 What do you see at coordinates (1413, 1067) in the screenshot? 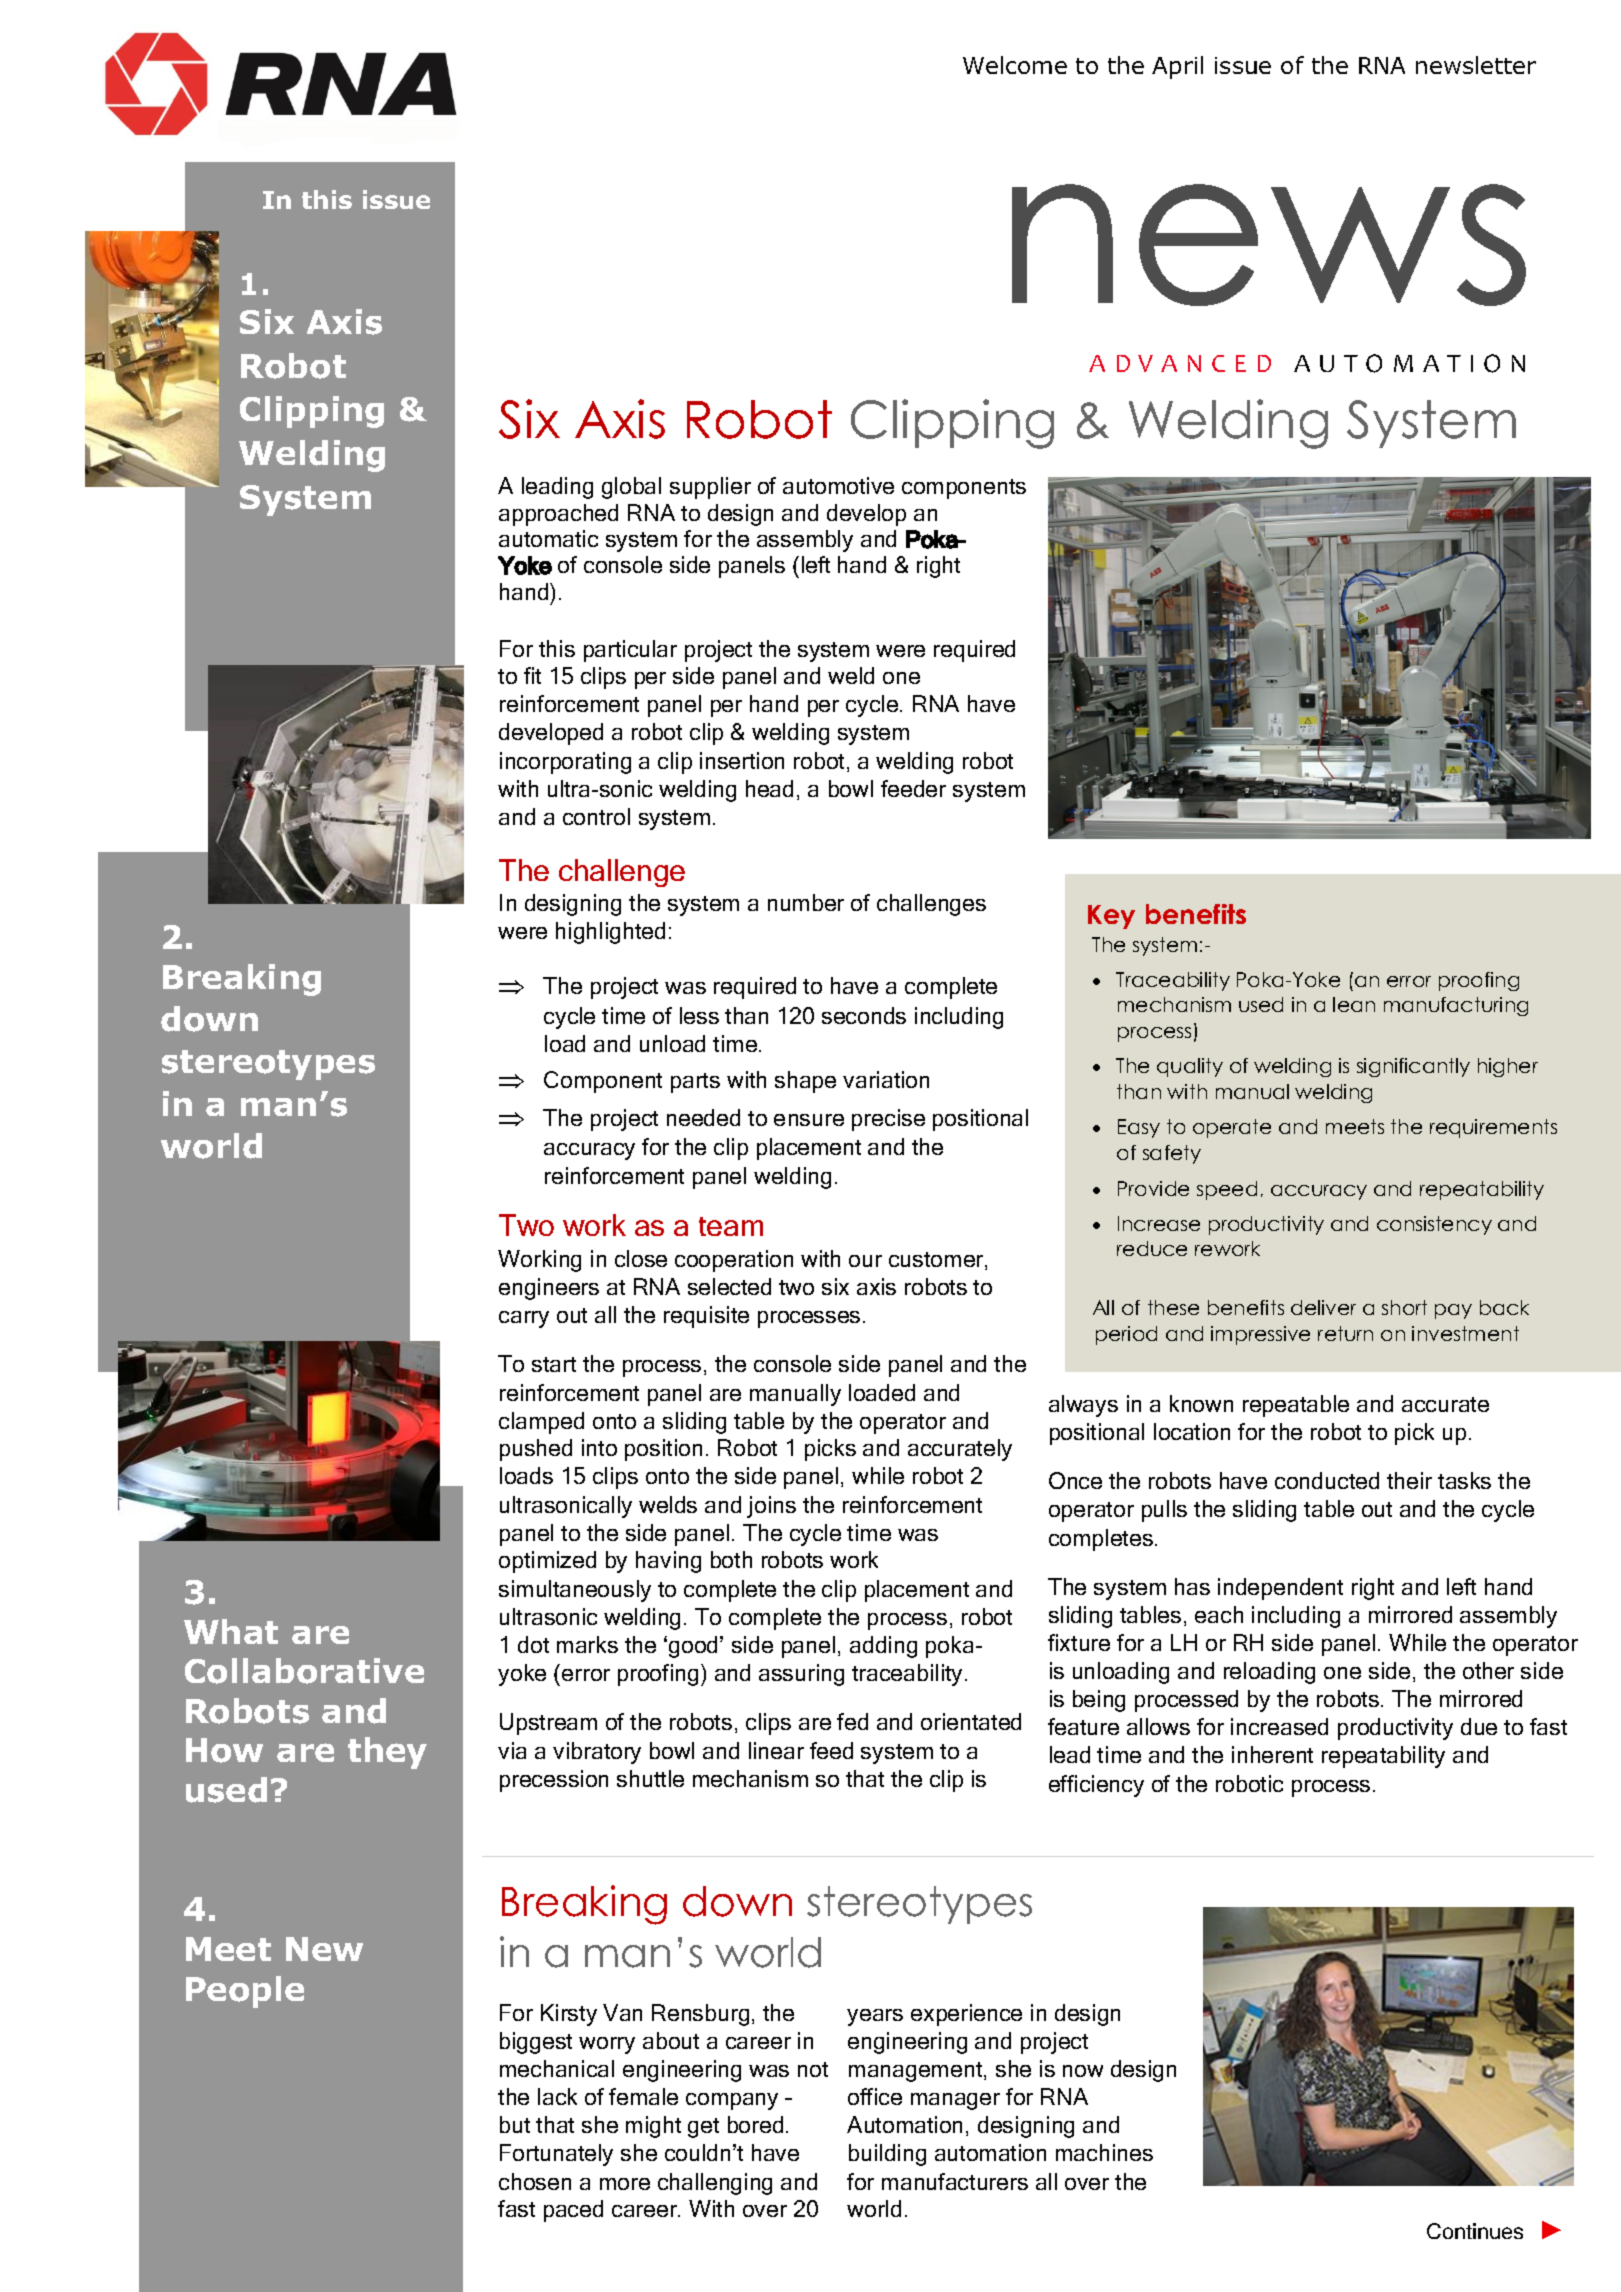
I see `significantly` at bounding box center [1413, 1067].
